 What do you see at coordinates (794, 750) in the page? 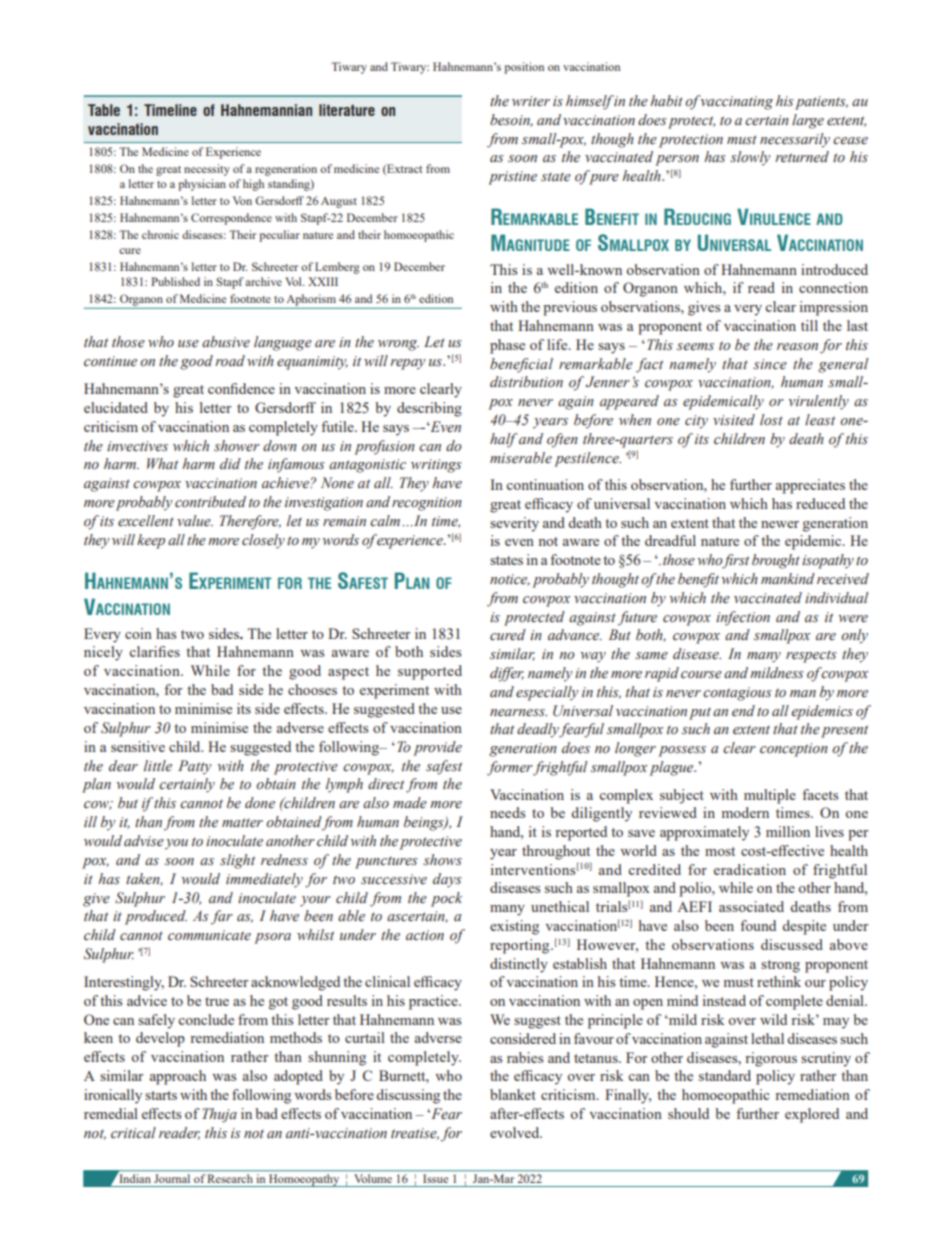
I see `conception` at bounding box center [794, 750].
